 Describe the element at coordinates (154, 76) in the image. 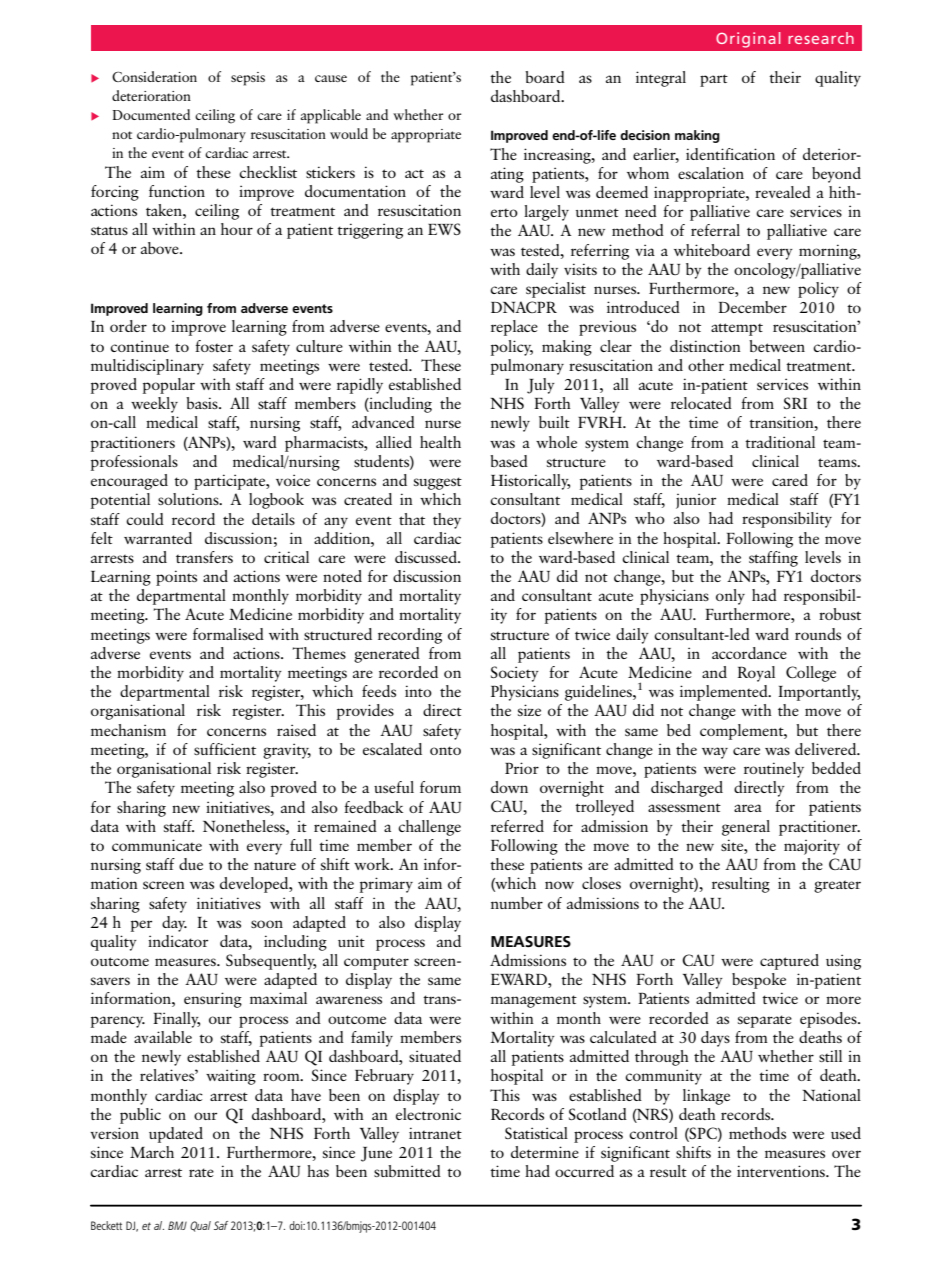

I see `Consideration` at that location.
